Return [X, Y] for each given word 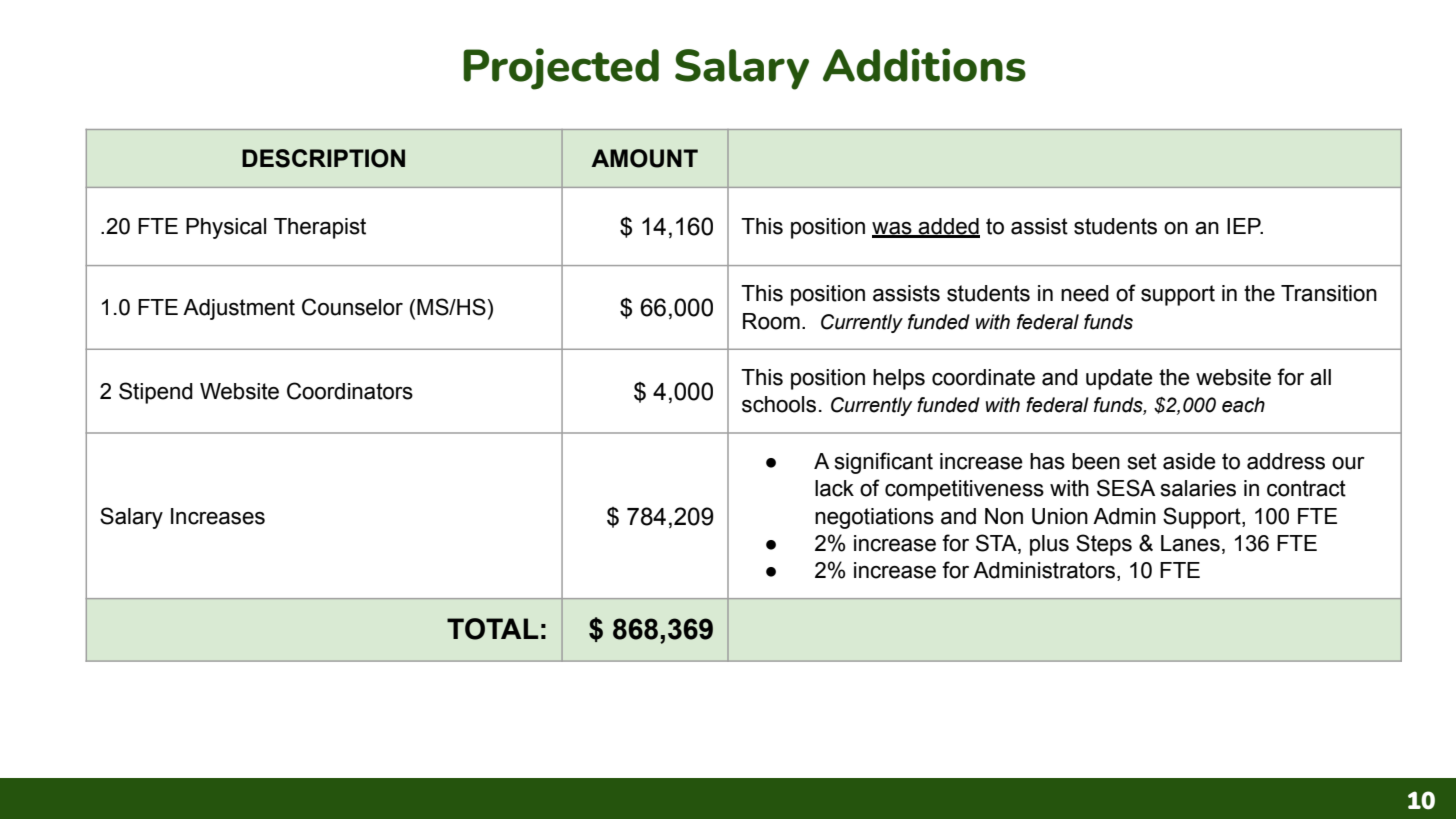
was [893, 229]
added [948, 227]
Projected [561, 69]
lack [834, 488]
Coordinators [350, 391]
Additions [924, 65]
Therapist [320, 228]
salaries [1198, 488]
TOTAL [493, 629]
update [1119, 379]
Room [771, 321]
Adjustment [239, 309]
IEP [1245, 226]
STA [997, 544]
